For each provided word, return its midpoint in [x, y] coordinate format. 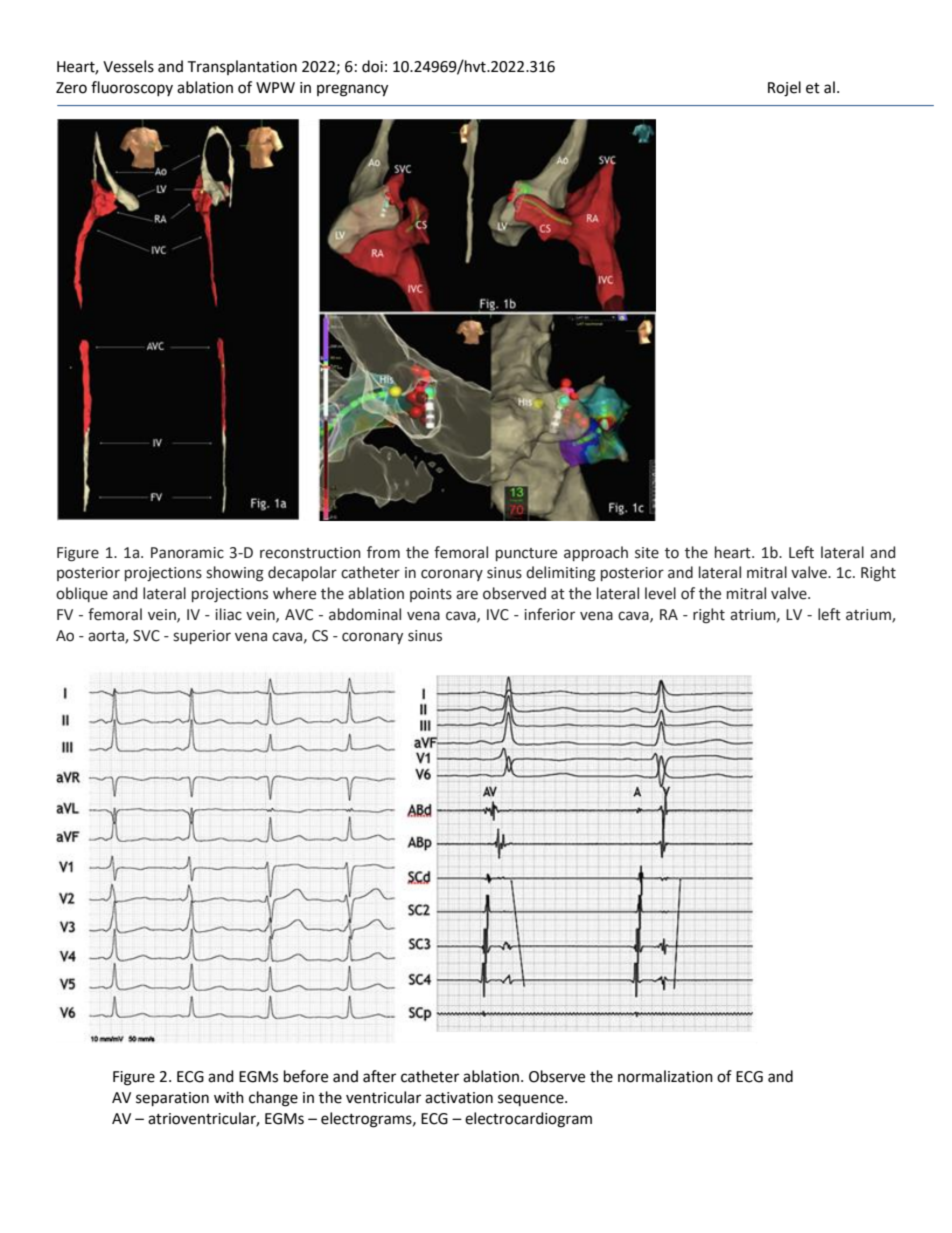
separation [172, 1099]
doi [372, 66]
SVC [146, 636]
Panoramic [187, 553]
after [379, 1076]
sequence [532, 1100]
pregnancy [352, 90]
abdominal [365, 614]
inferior [549, 614]
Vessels [128, 66]
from [383, 552]
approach [596, 553]
